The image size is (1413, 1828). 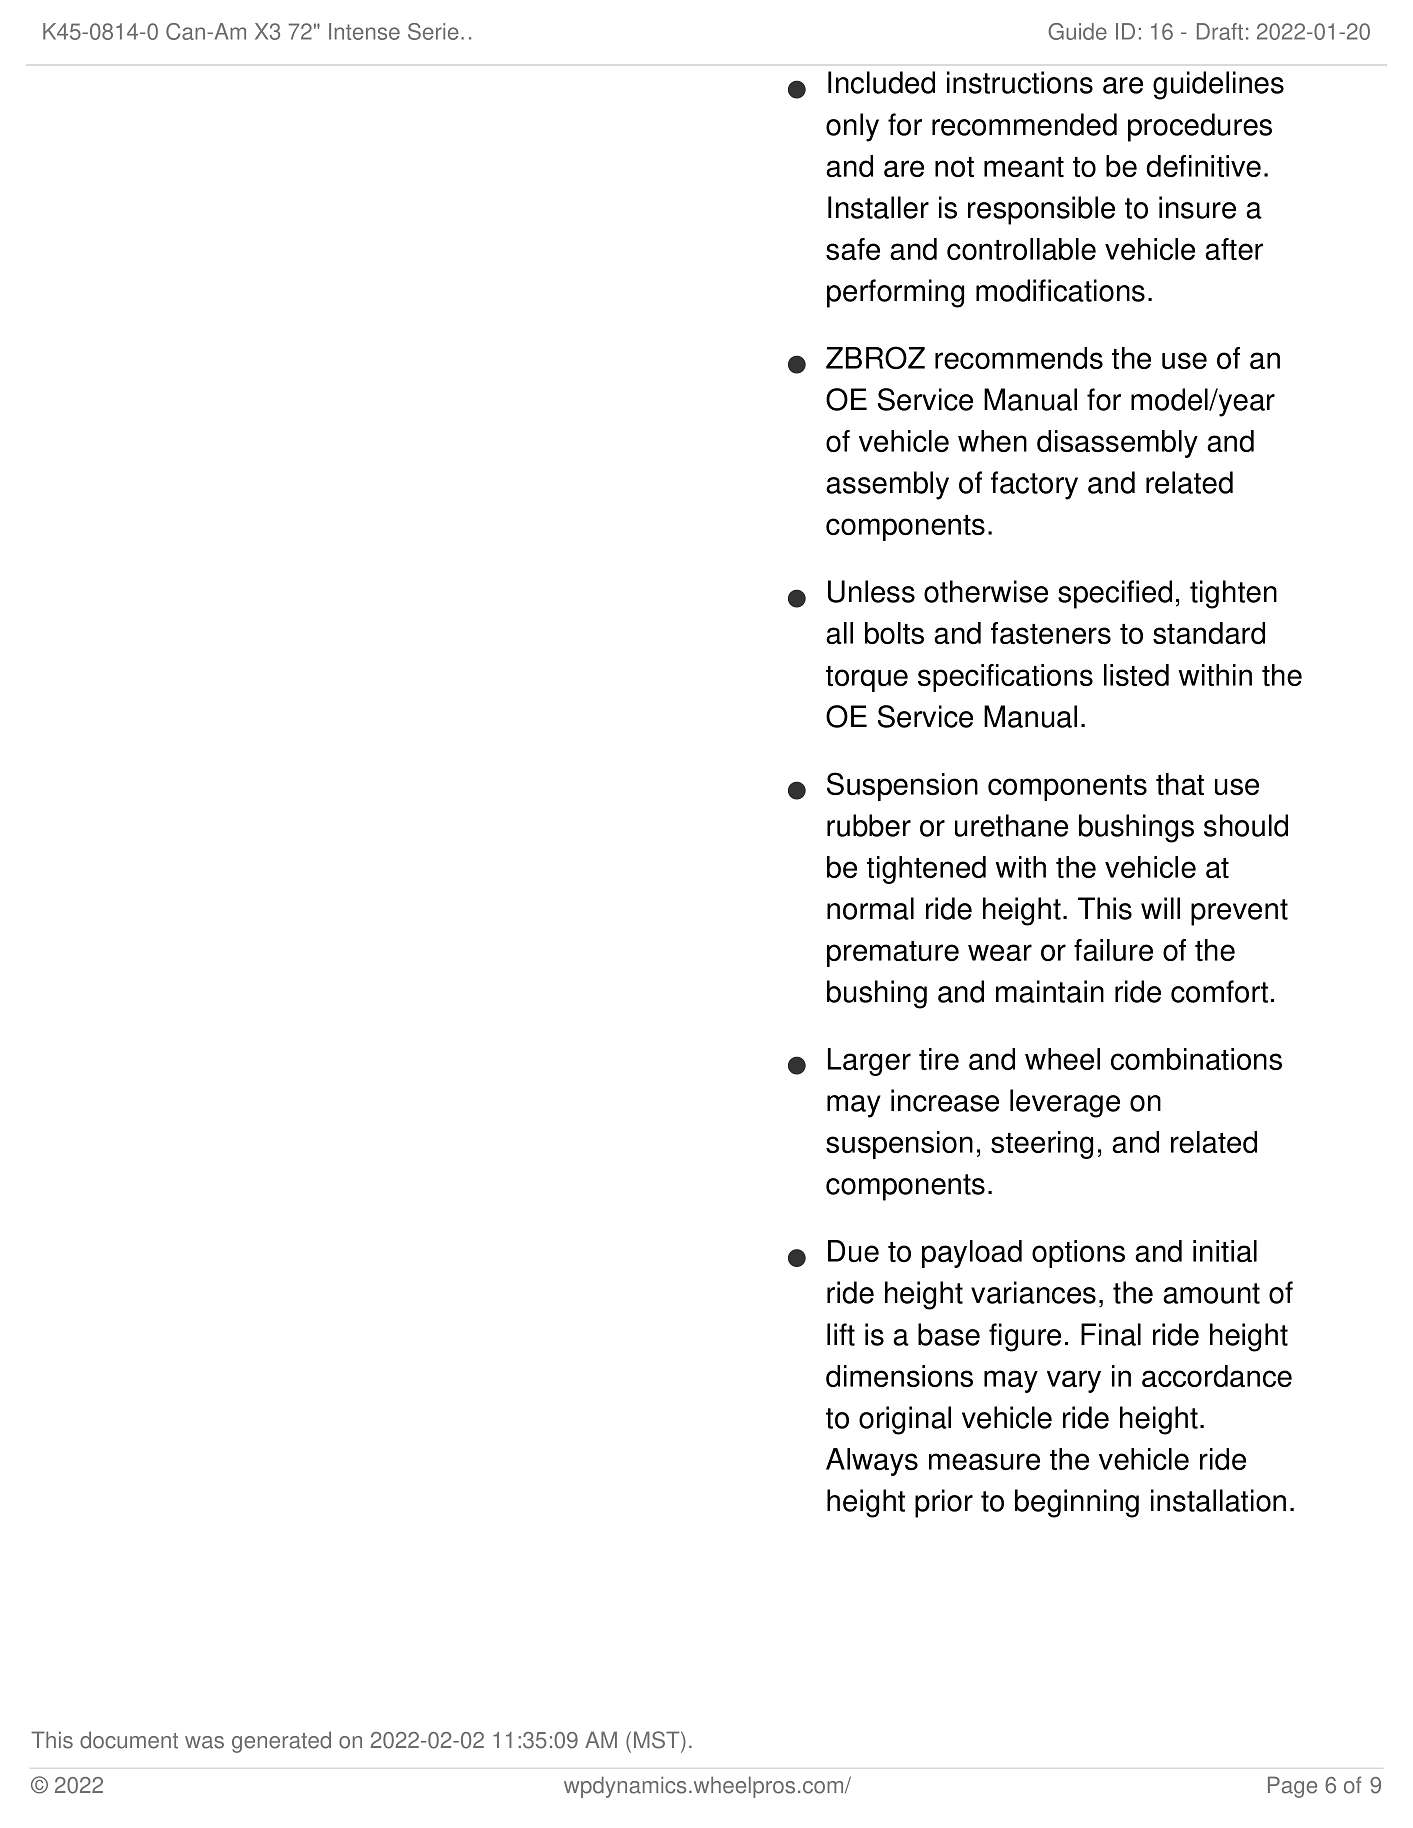 What do you see at coordinates (870, 908) in the screenshot?
I see `normal` at bounding box center [870, 908].
